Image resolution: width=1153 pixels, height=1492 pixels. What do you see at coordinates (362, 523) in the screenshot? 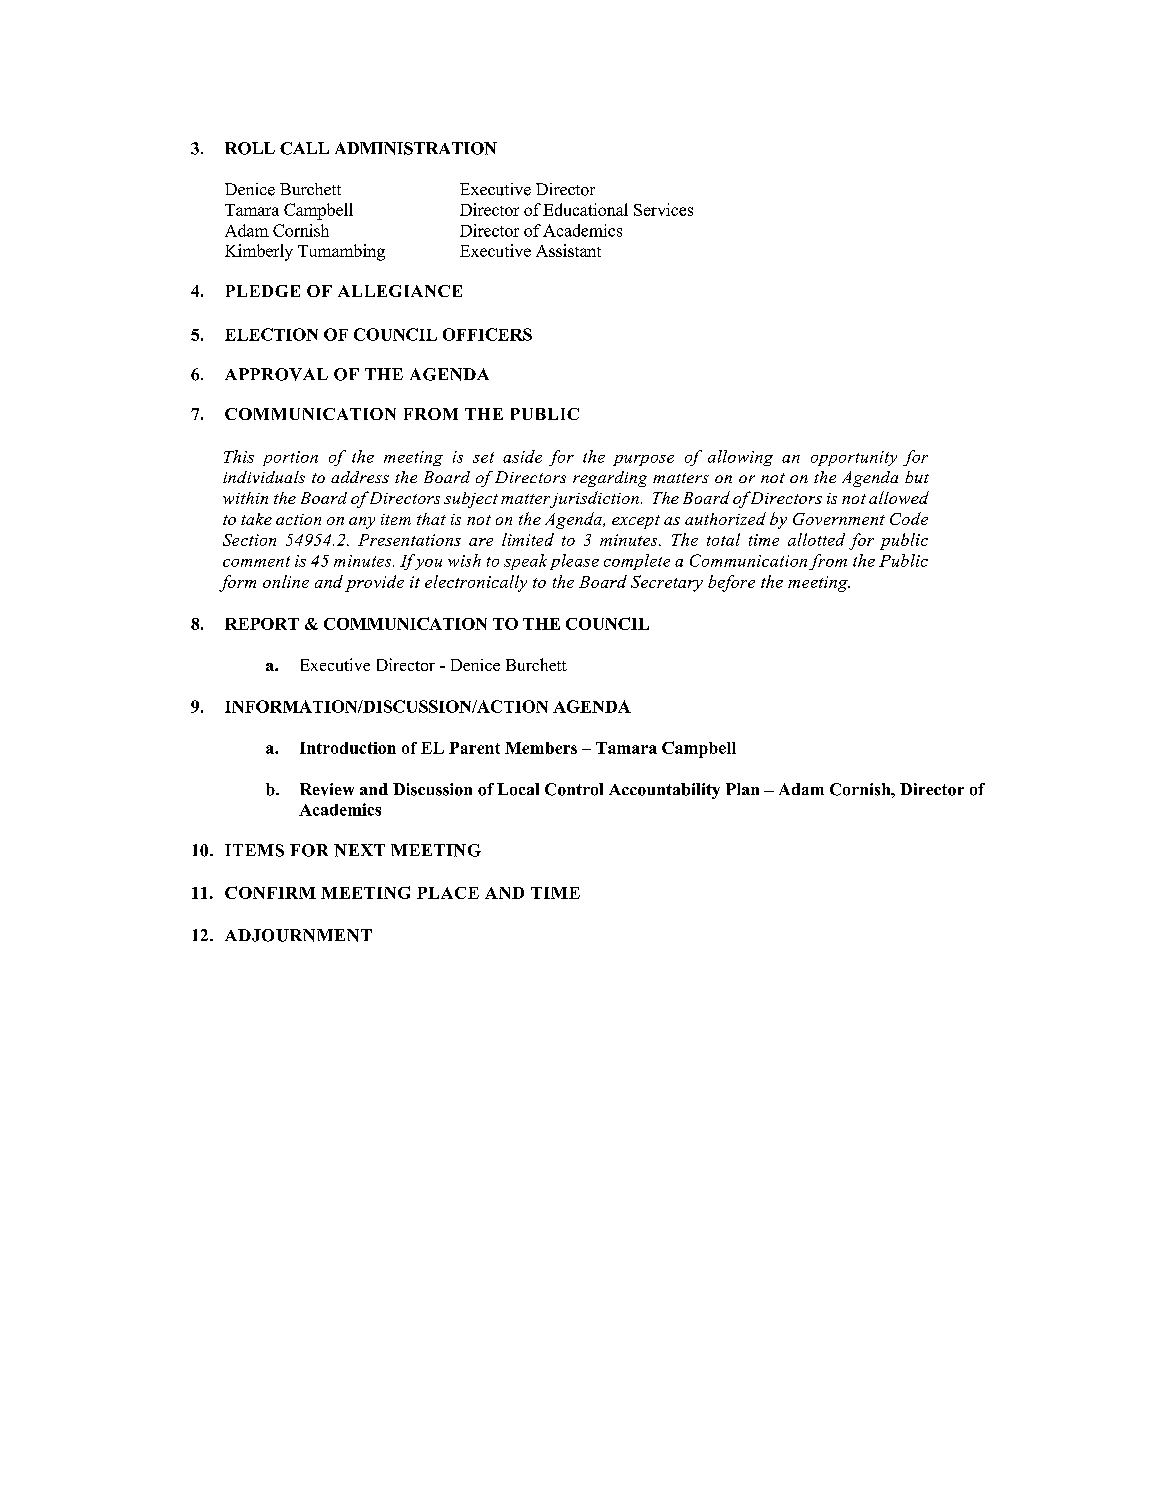
I see `any` at bounding box center [362, 523].
